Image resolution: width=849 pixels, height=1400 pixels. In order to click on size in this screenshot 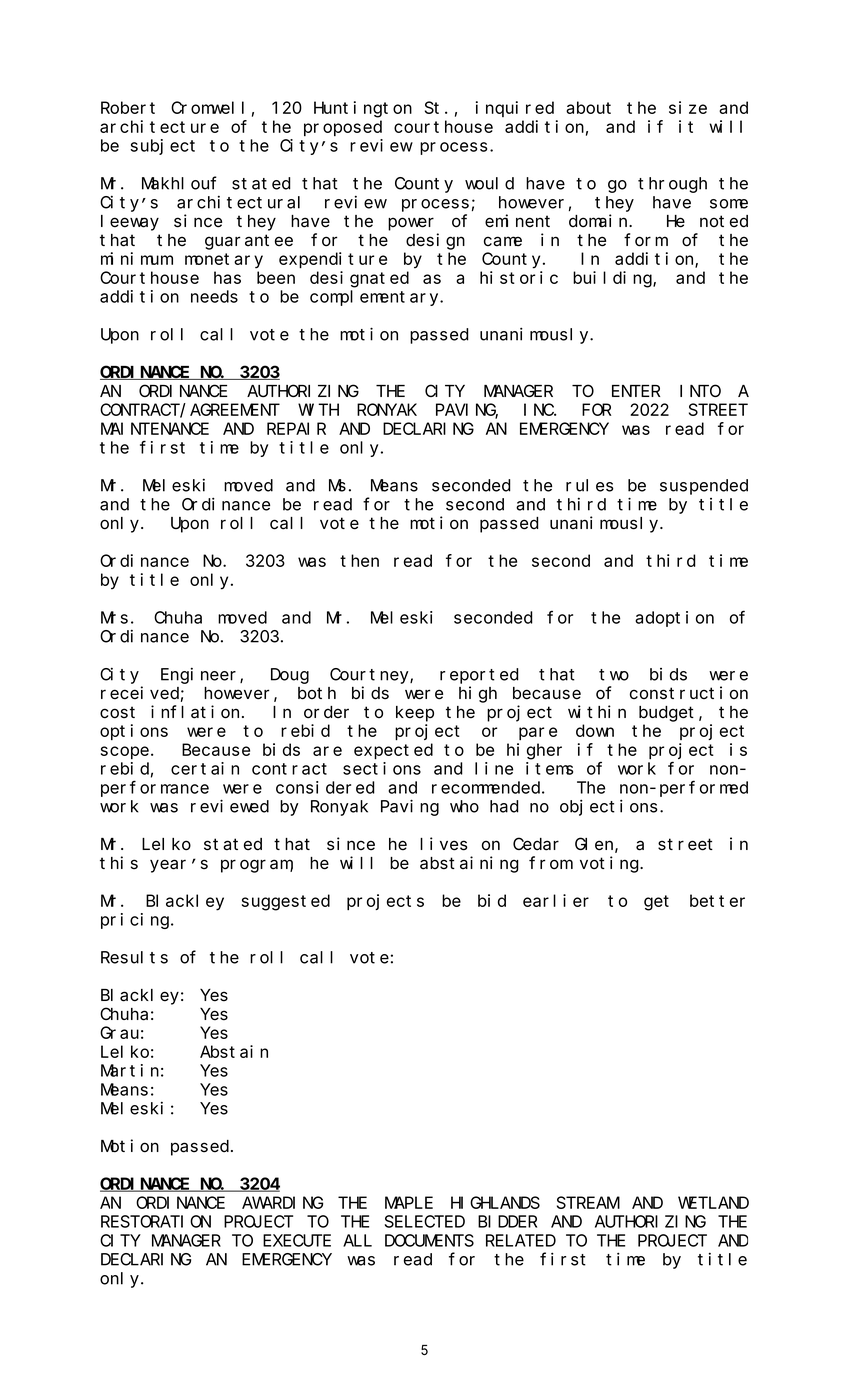, I will do `click(688, 107)`.
